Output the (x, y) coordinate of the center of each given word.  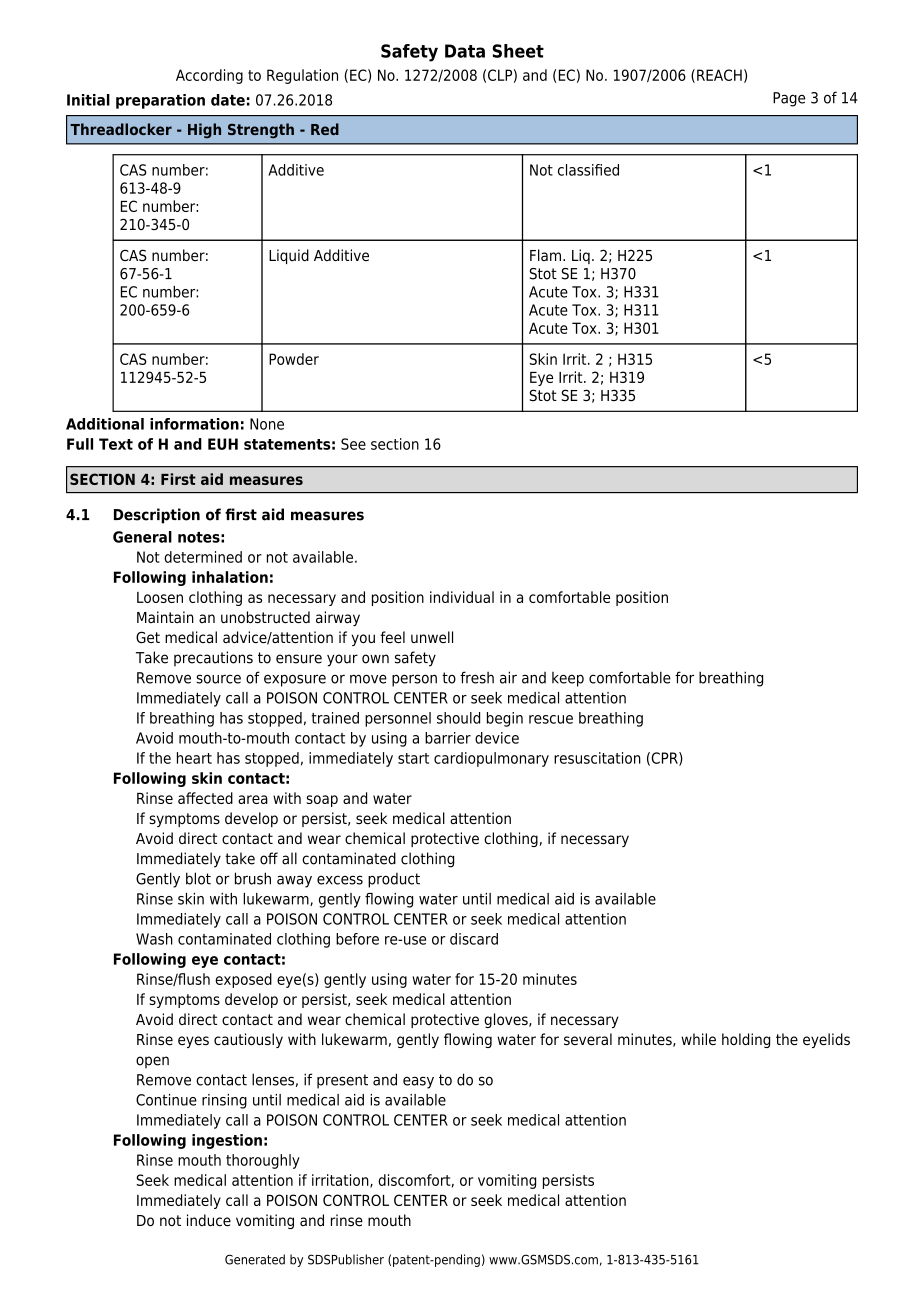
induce (209, 1220)
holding (746, 1040)
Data (465, 51)
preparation (160, 101)
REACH (719, 75)
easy (418, 1082)
